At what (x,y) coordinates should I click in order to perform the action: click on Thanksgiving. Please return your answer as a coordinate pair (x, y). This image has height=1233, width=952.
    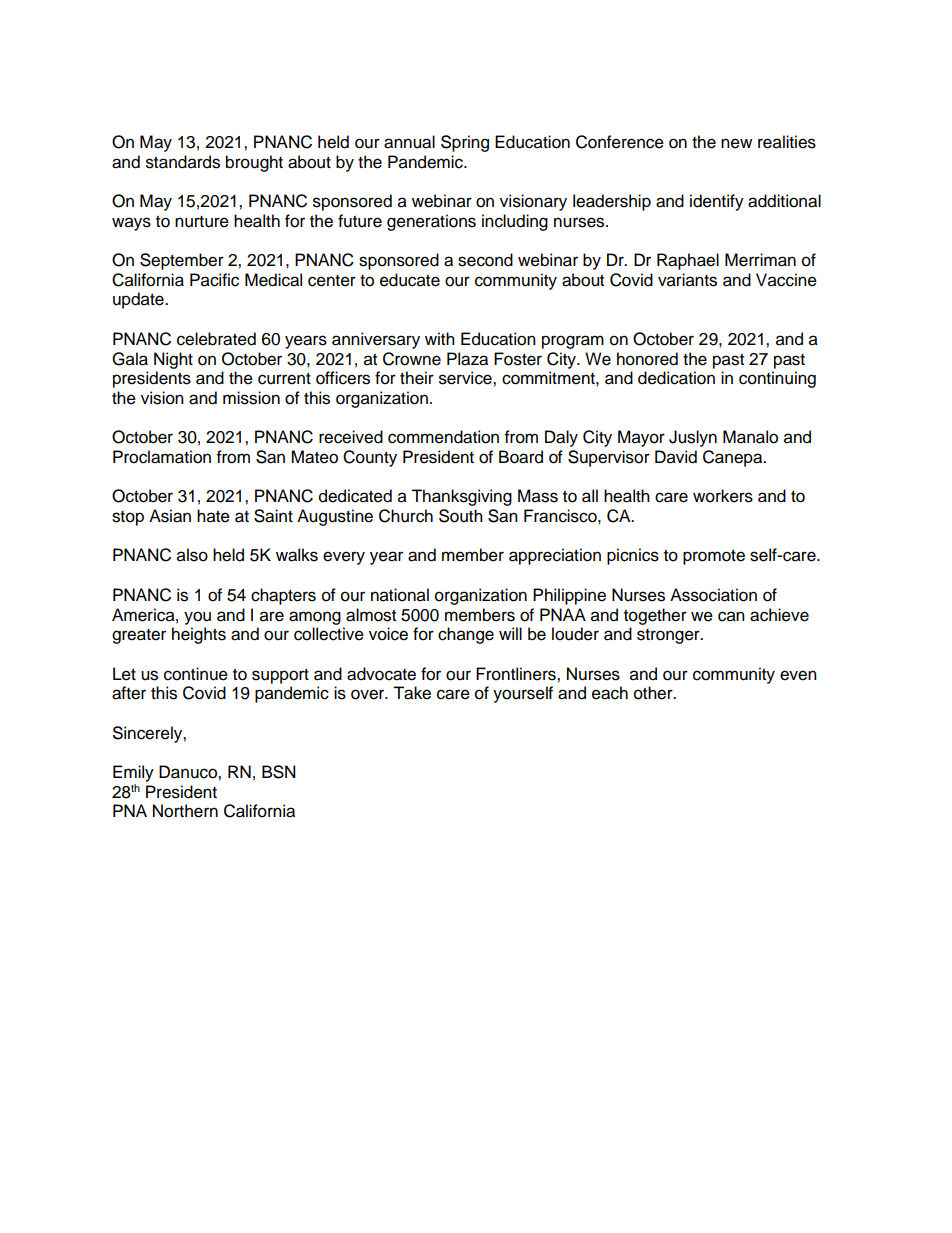
    Looking at the image, I should click on (461, 497).
